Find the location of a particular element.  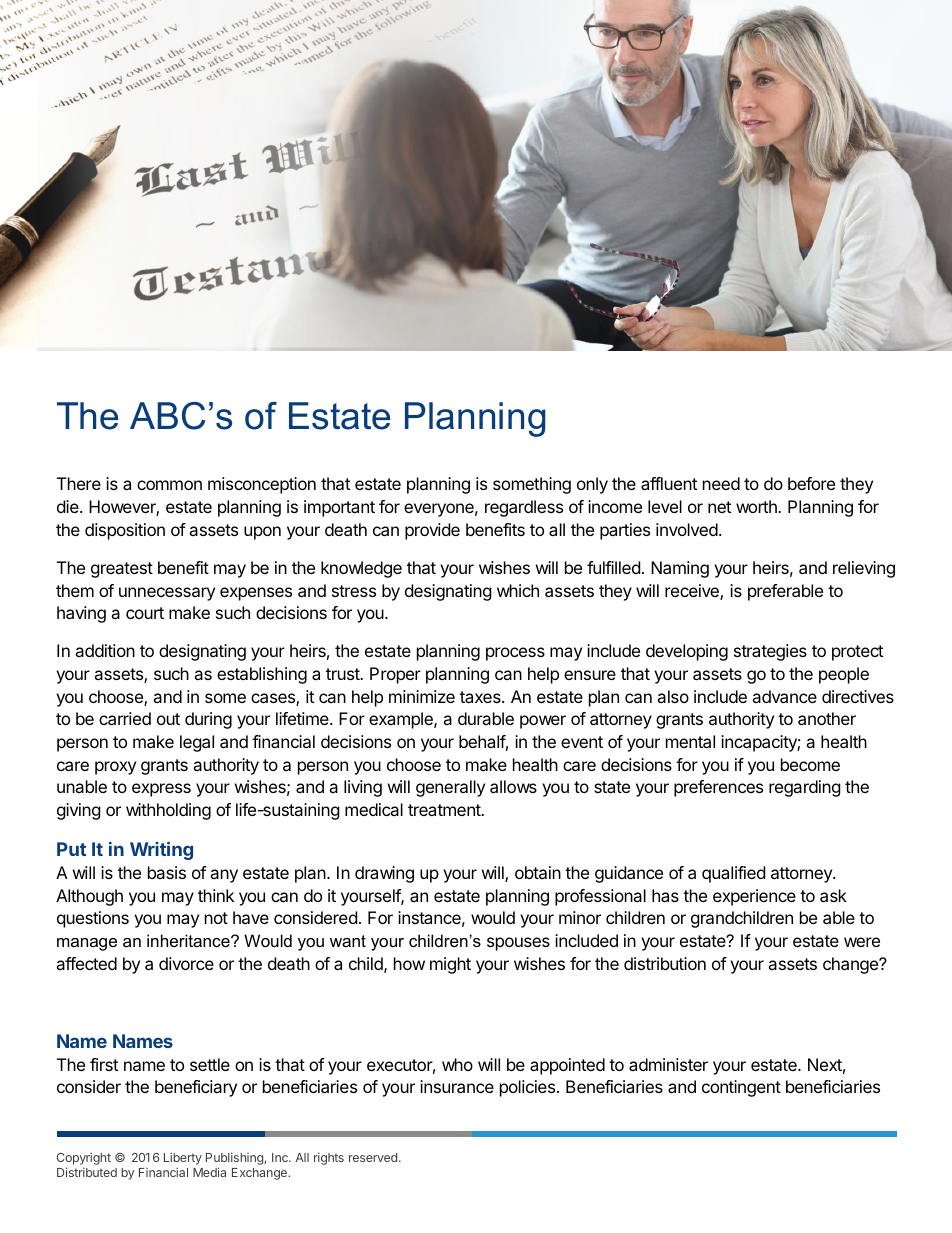

Liberty is located at coordinates (183, 1160).
